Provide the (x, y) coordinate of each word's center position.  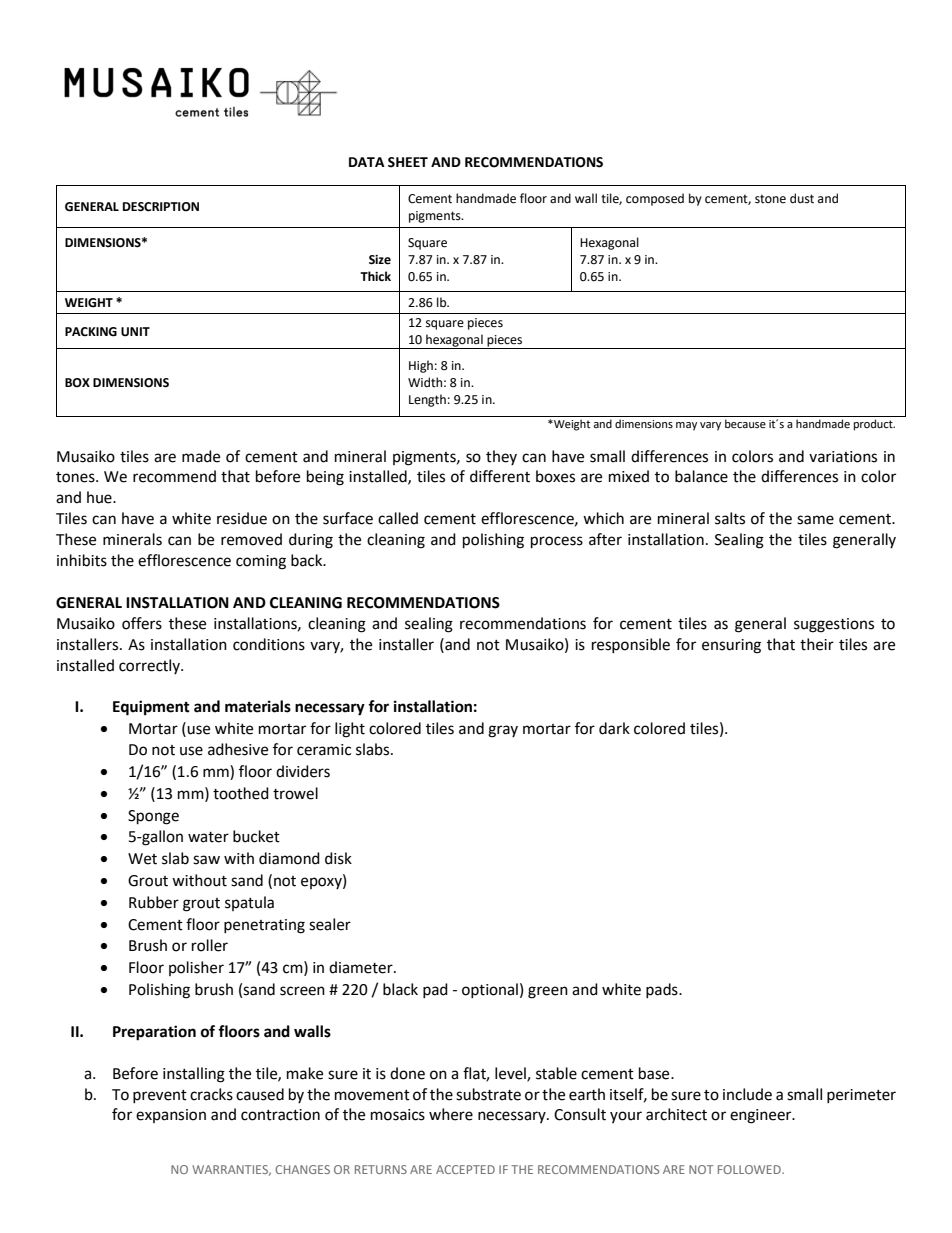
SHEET (408, 162)
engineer (762, 1116)
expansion (171, 1116)
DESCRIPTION (161, 207)
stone (770, 199)
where (451, 1114)
